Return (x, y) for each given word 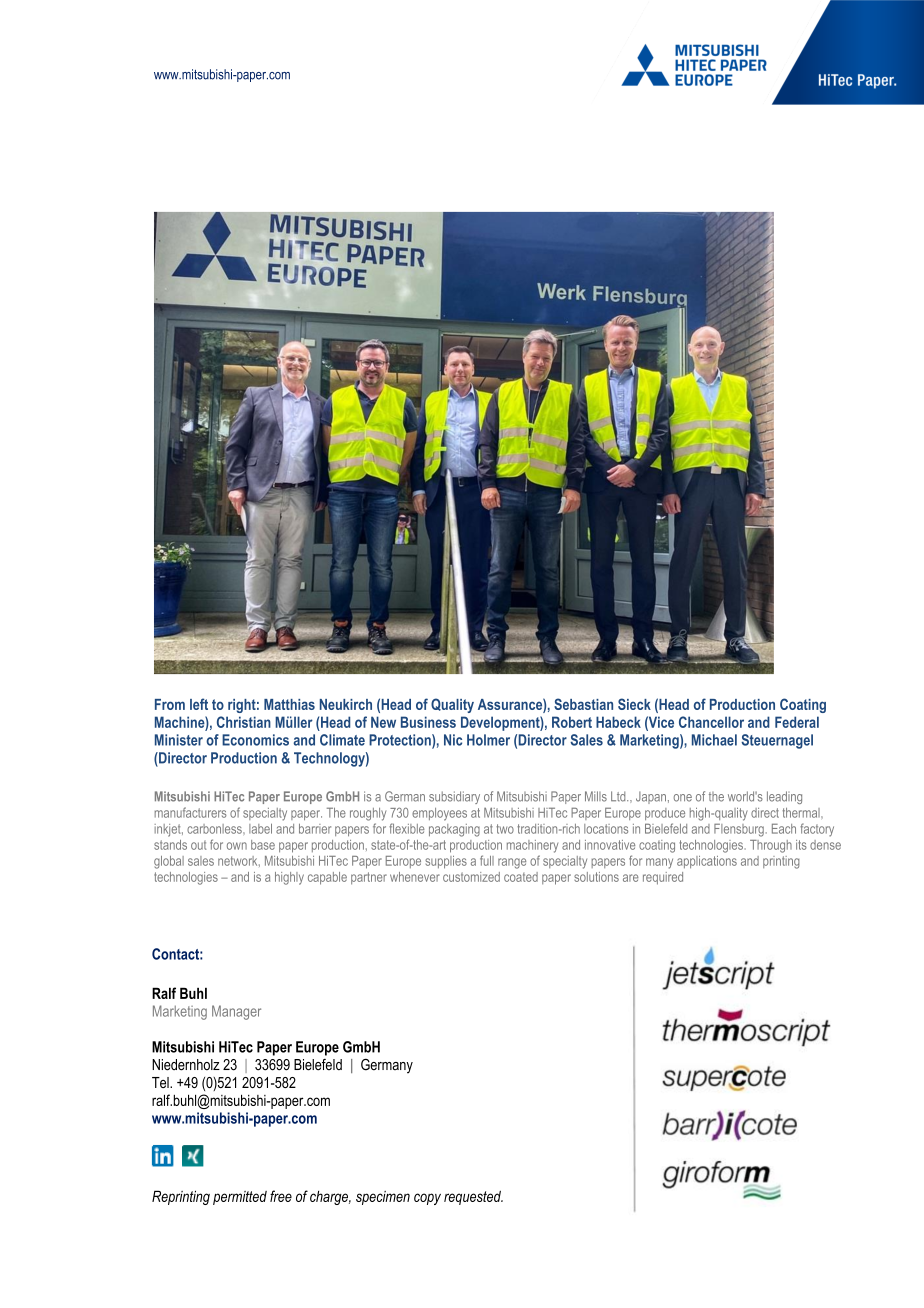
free (281, 1196)
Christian (244, 722)
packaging (454, 830)
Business (428, 722)
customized (471, 877)
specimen (383, 1198)
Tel (161, 1082)
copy (427, 1199)
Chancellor (711, 722)
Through (771, 846)
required (663, 878)
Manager (236, 1012)
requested (473, 1198)
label (260, 829)
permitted (240, 1198)
